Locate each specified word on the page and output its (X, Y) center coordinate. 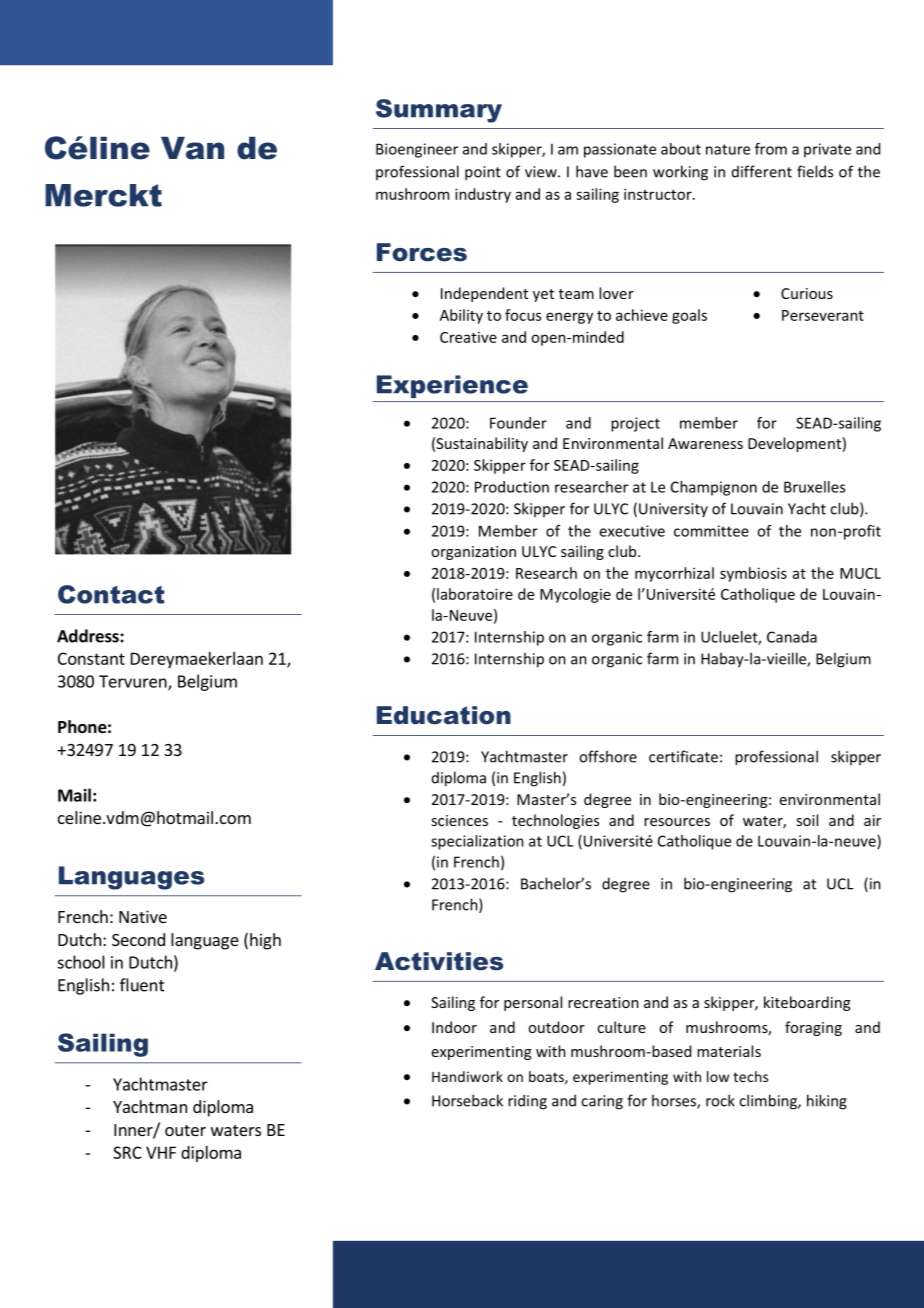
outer (185, 1130)
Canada (792, 637)
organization (473, 553)
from (771, 149)
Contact (111, 594)
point (483, 173)
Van (192, 148)
